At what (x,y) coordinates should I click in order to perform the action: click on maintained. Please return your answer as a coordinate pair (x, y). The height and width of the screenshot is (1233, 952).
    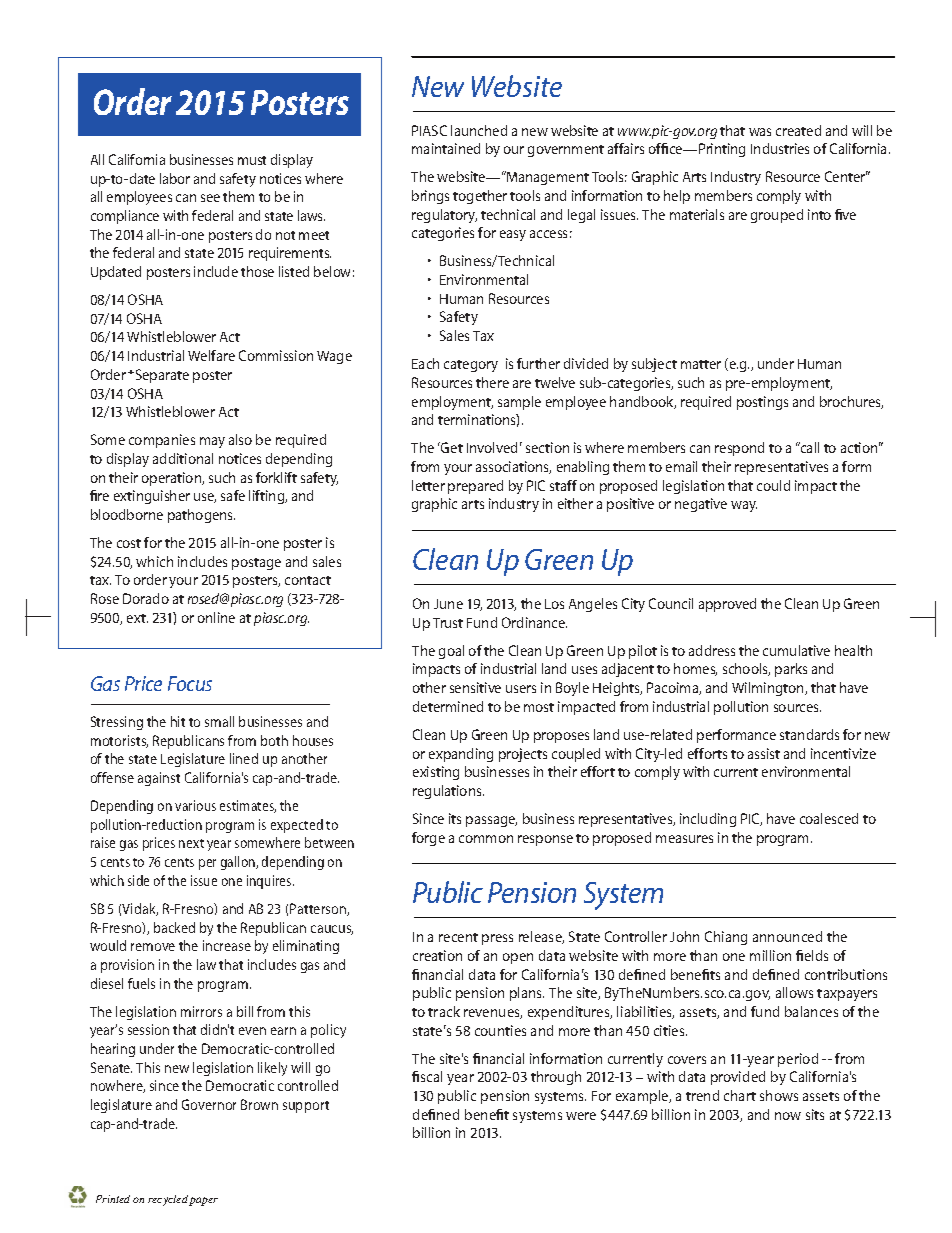
    Looking at the image, I should click on (446, 148).
